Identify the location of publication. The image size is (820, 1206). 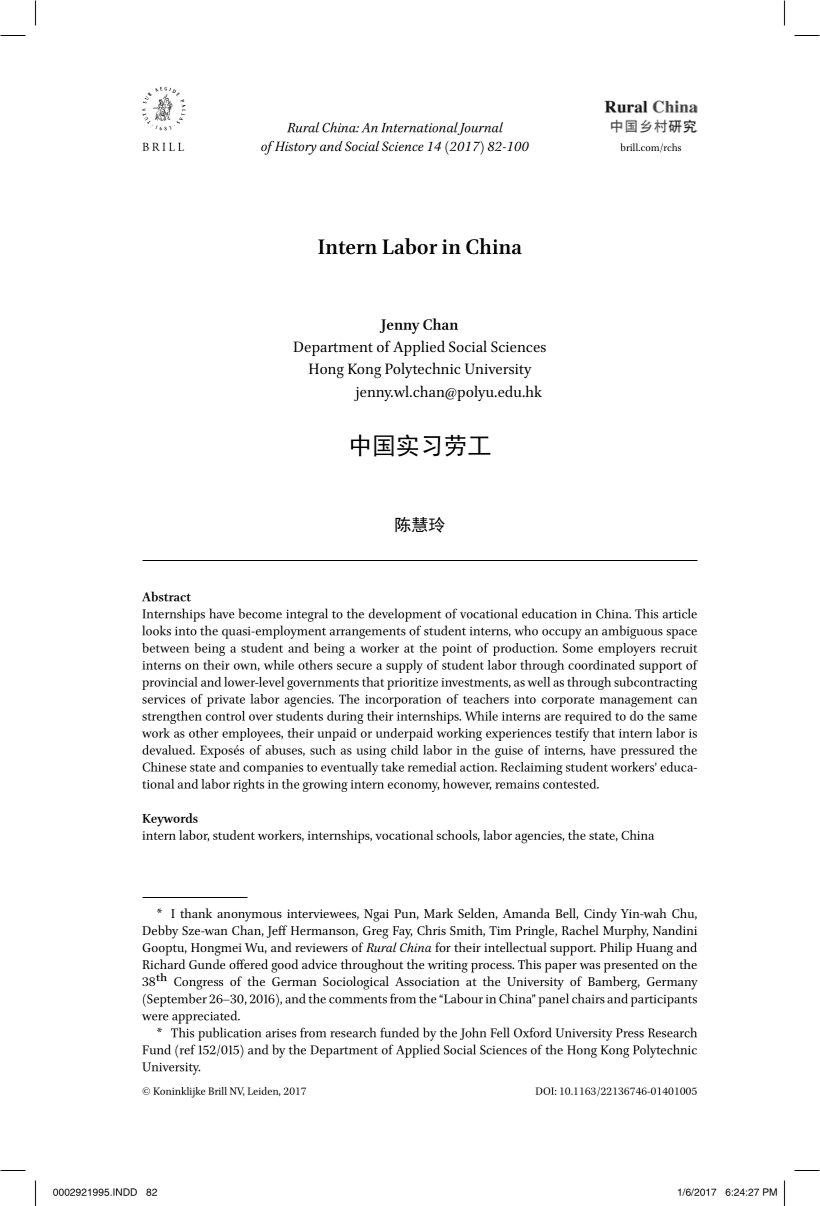
(229, 1034).
